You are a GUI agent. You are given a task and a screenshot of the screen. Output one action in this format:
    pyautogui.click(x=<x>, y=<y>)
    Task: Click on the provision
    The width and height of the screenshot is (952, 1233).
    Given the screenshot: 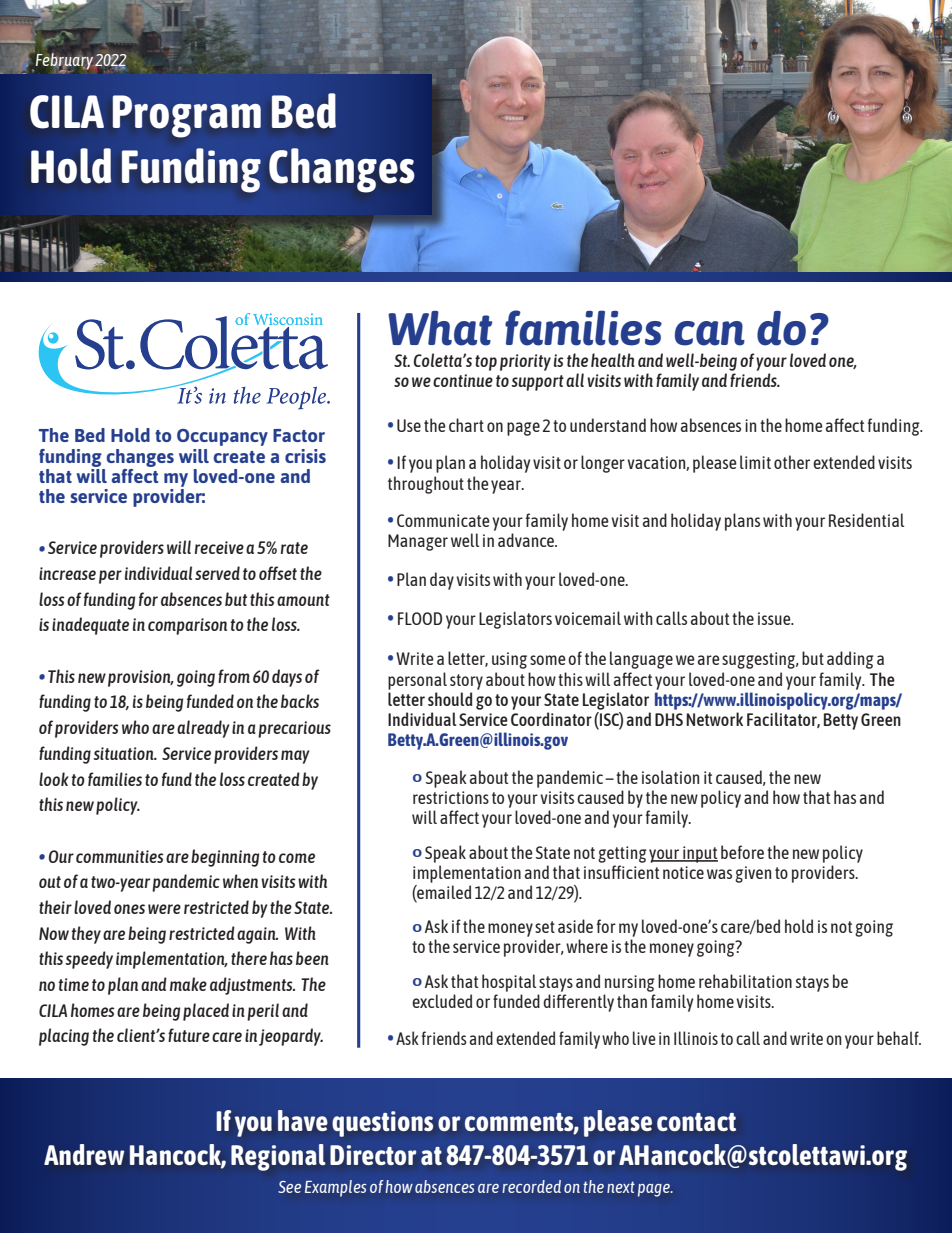 What is the action you would take?
    pyautogui.click(x=140, y=678)
